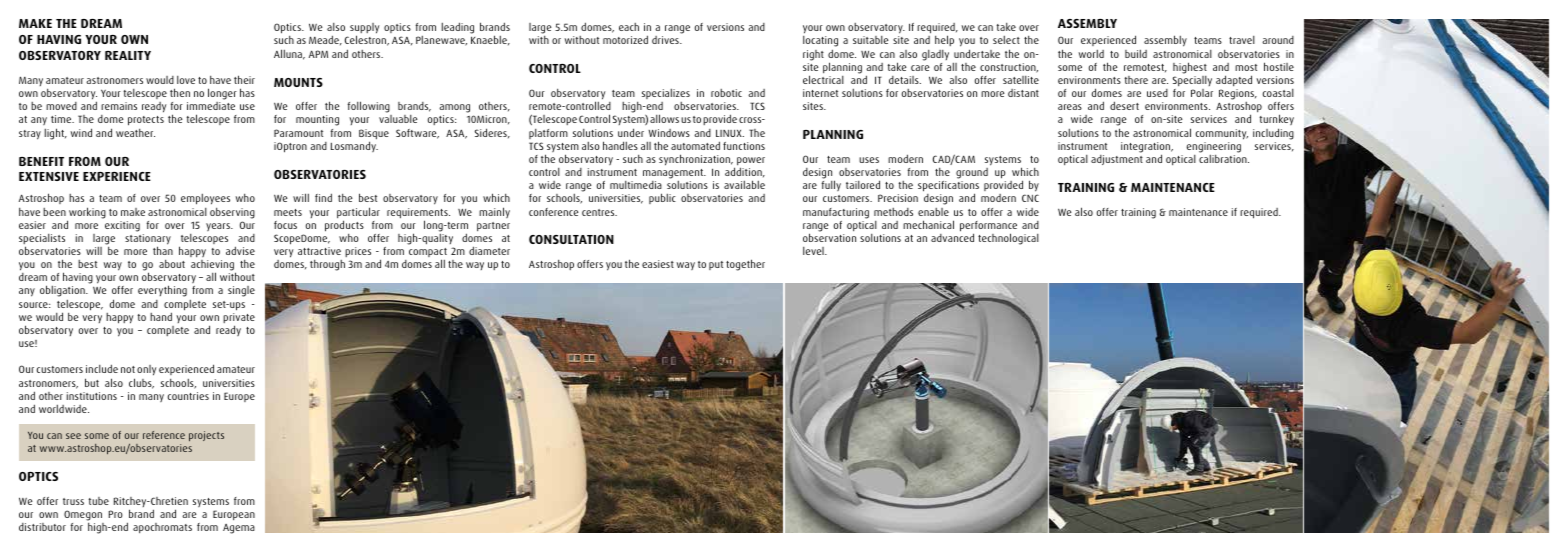  What do you see at coordinates (666, 40) in the document?
I see `drives` at bounding box center [666, 40].
